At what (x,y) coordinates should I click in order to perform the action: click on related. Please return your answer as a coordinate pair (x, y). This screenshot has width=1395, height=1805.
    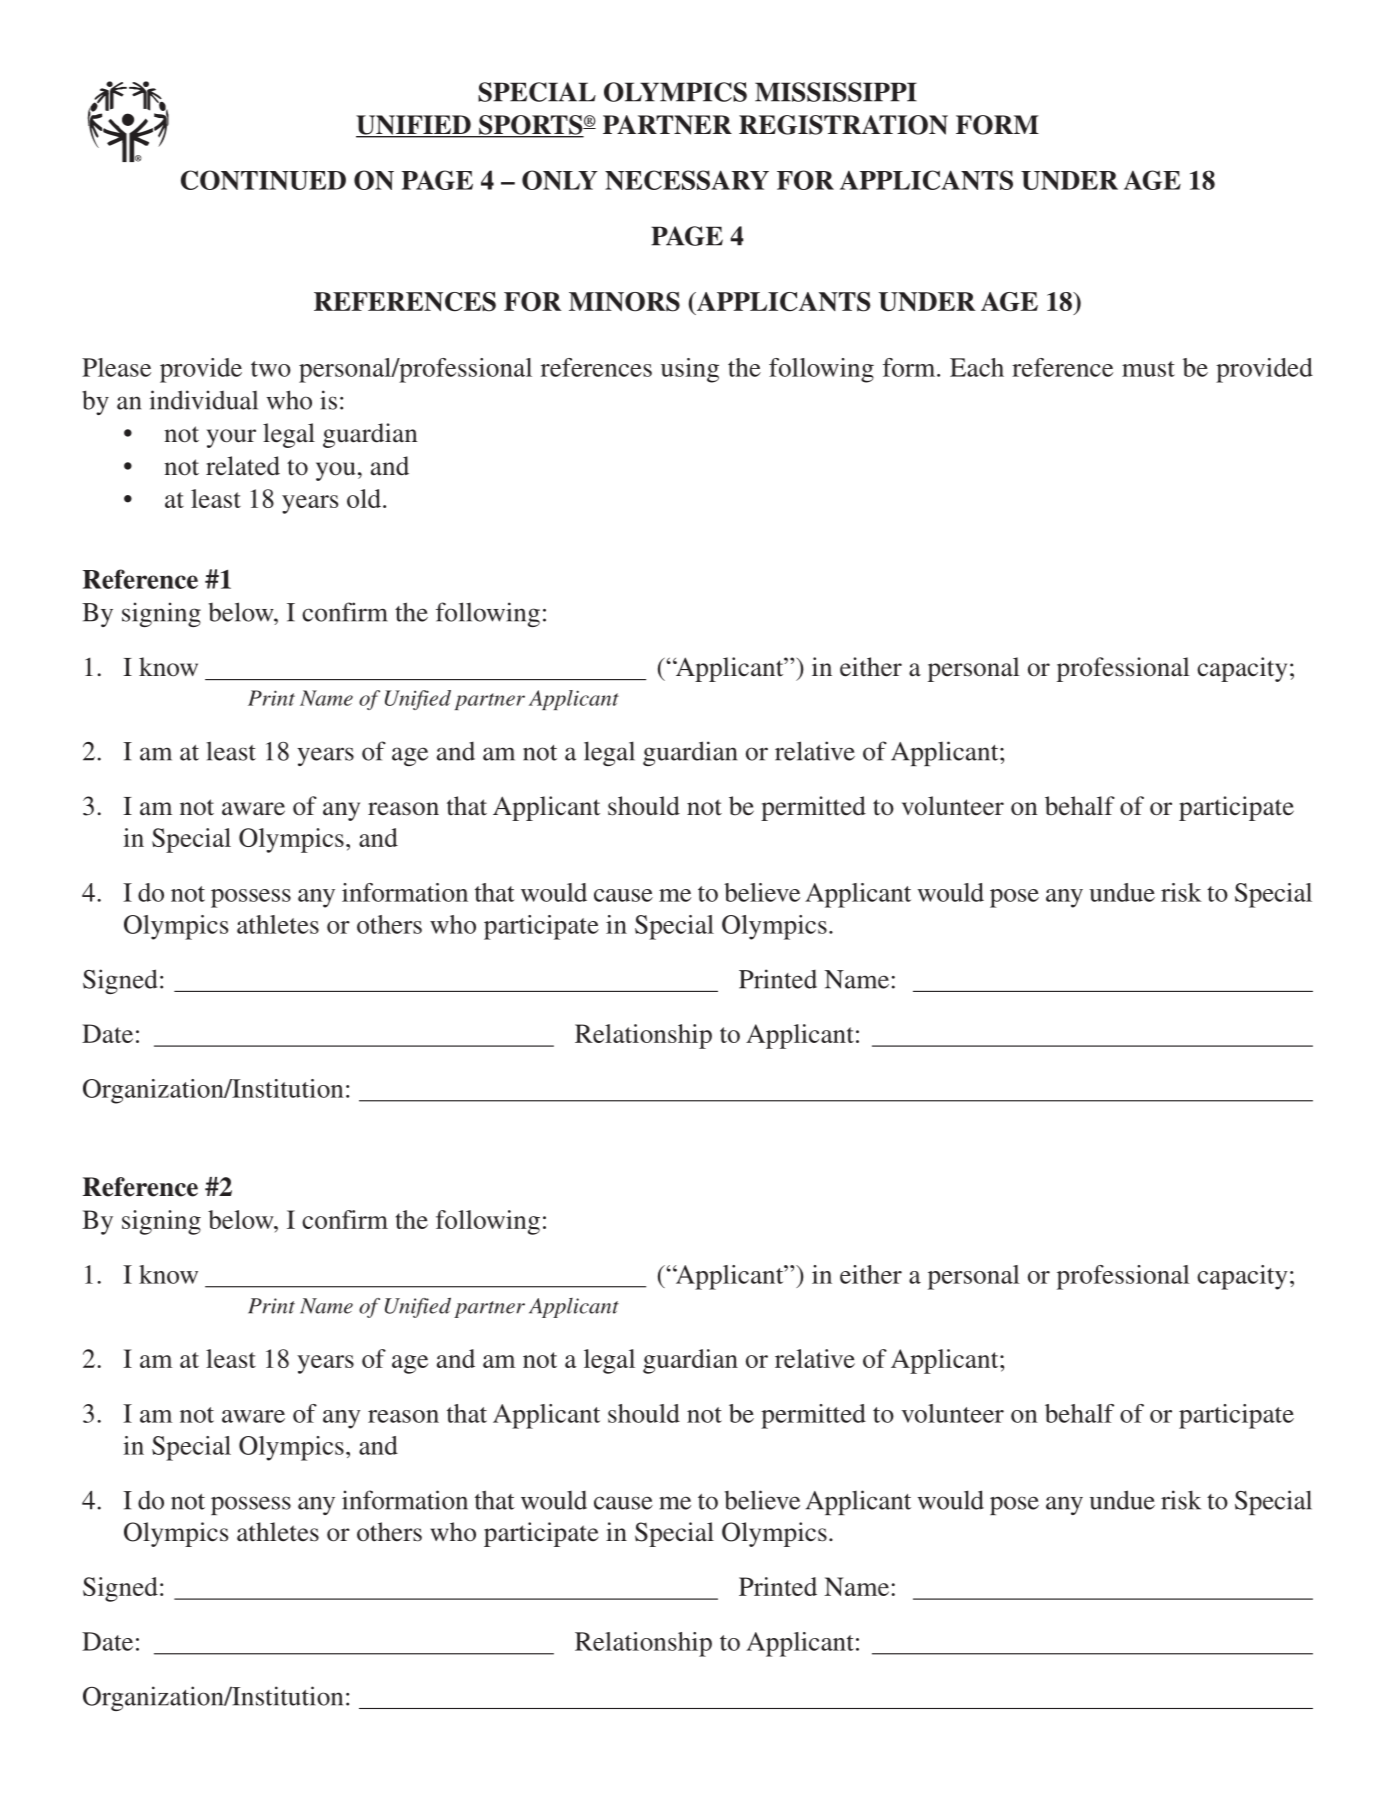
    Looking at the image, I should click on (243, 466).
